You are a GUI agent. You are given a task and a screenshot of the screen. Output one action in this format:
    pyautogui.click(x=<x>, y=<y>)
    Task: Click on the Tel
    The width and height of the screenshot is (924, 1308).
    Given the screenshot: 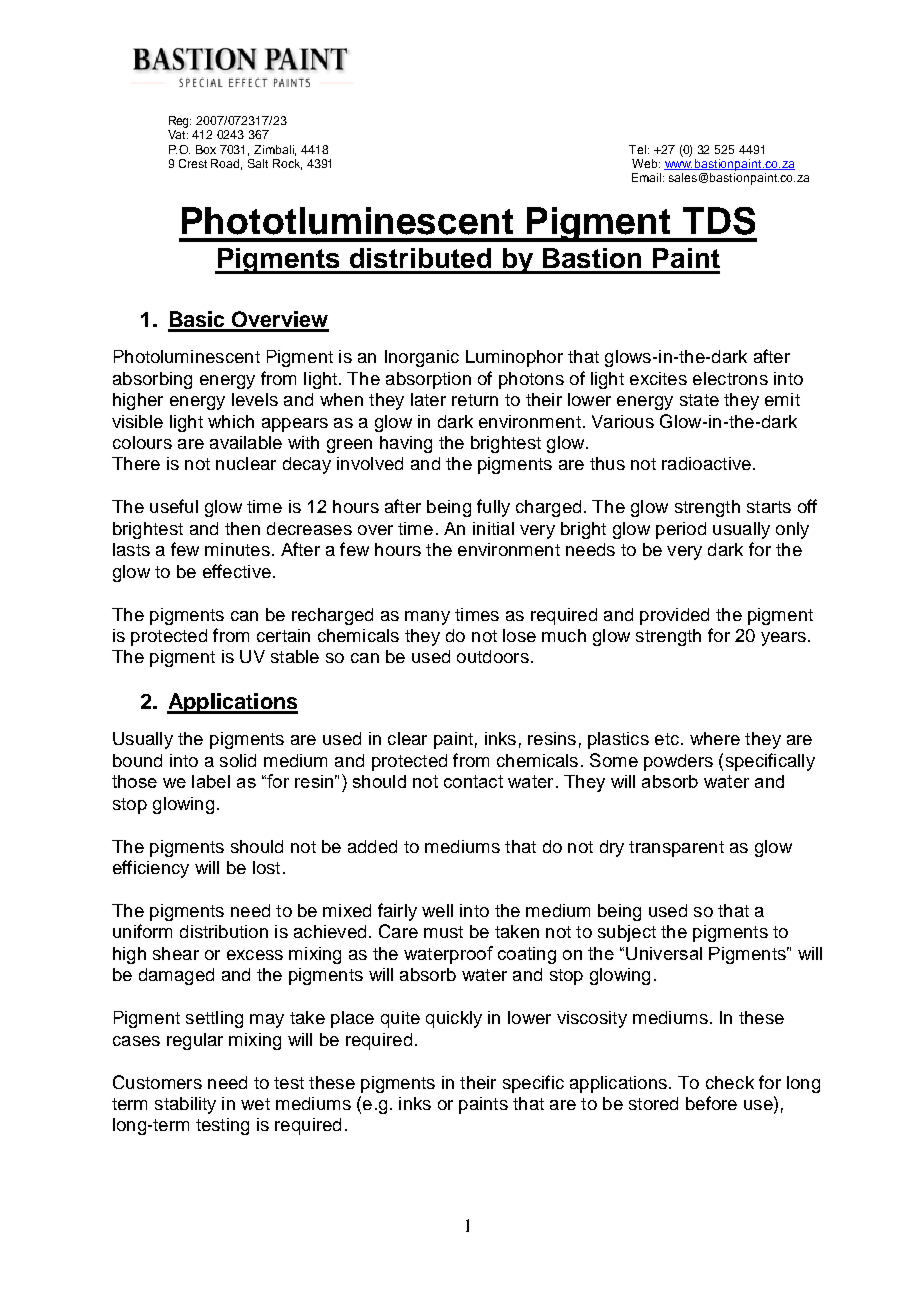 What is the action you would take?
    pyautogui.click(x=639, y=149)
